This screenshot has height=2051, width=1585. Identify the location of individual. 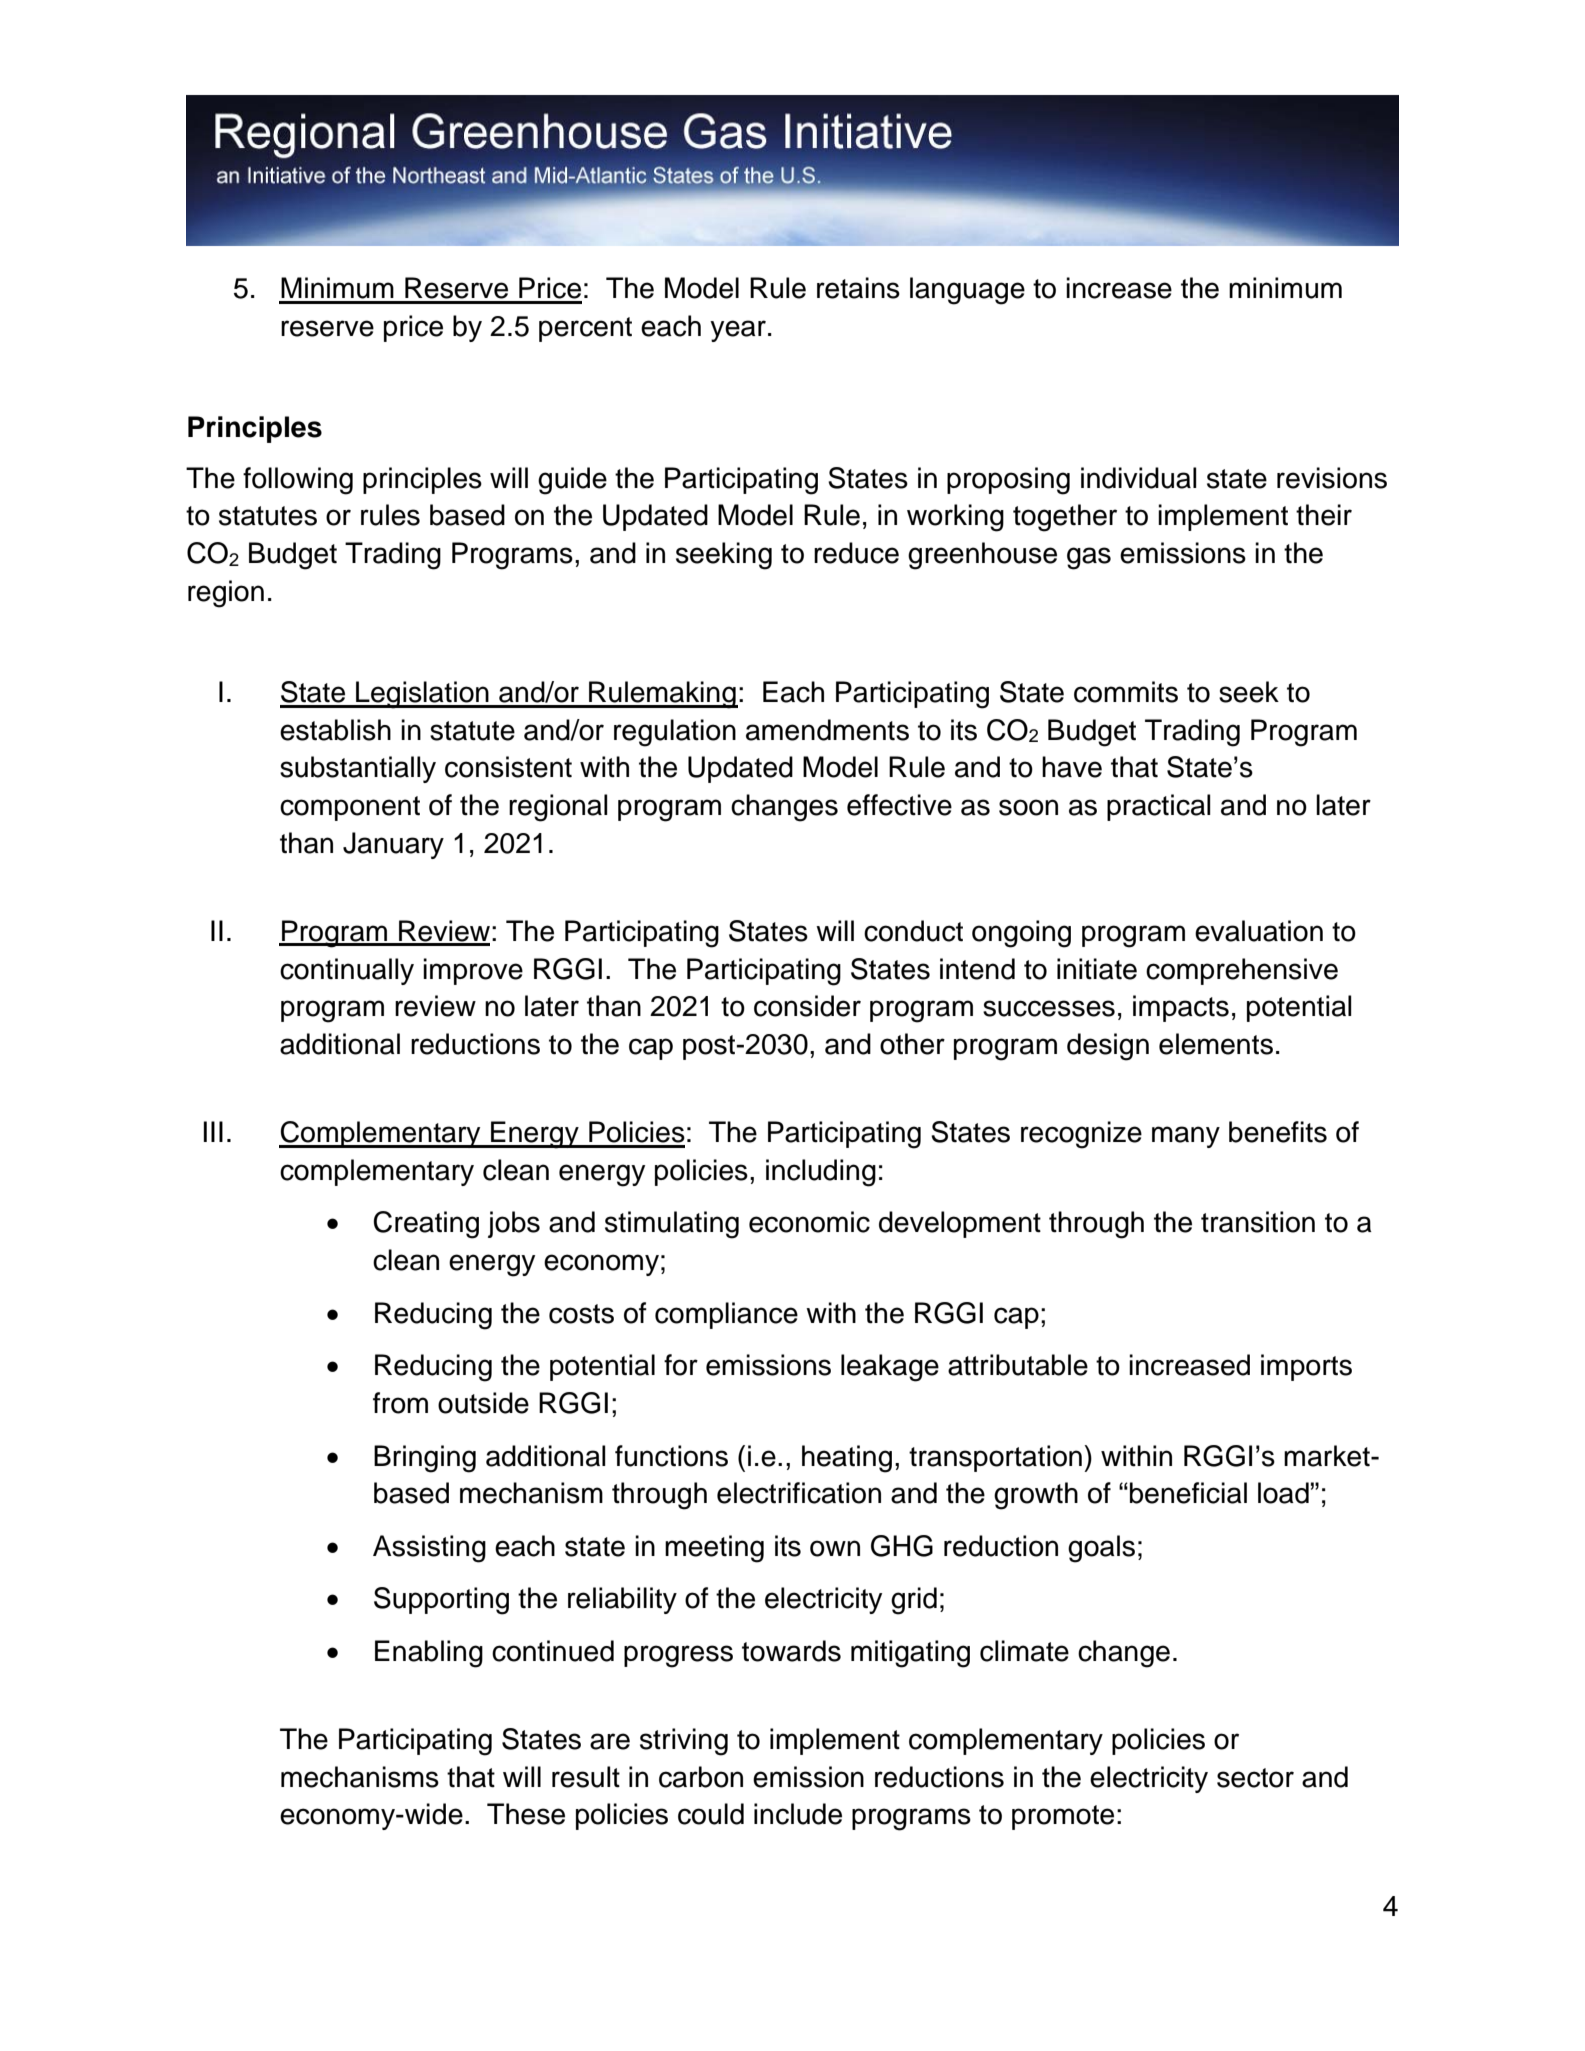
(1139, 478).
